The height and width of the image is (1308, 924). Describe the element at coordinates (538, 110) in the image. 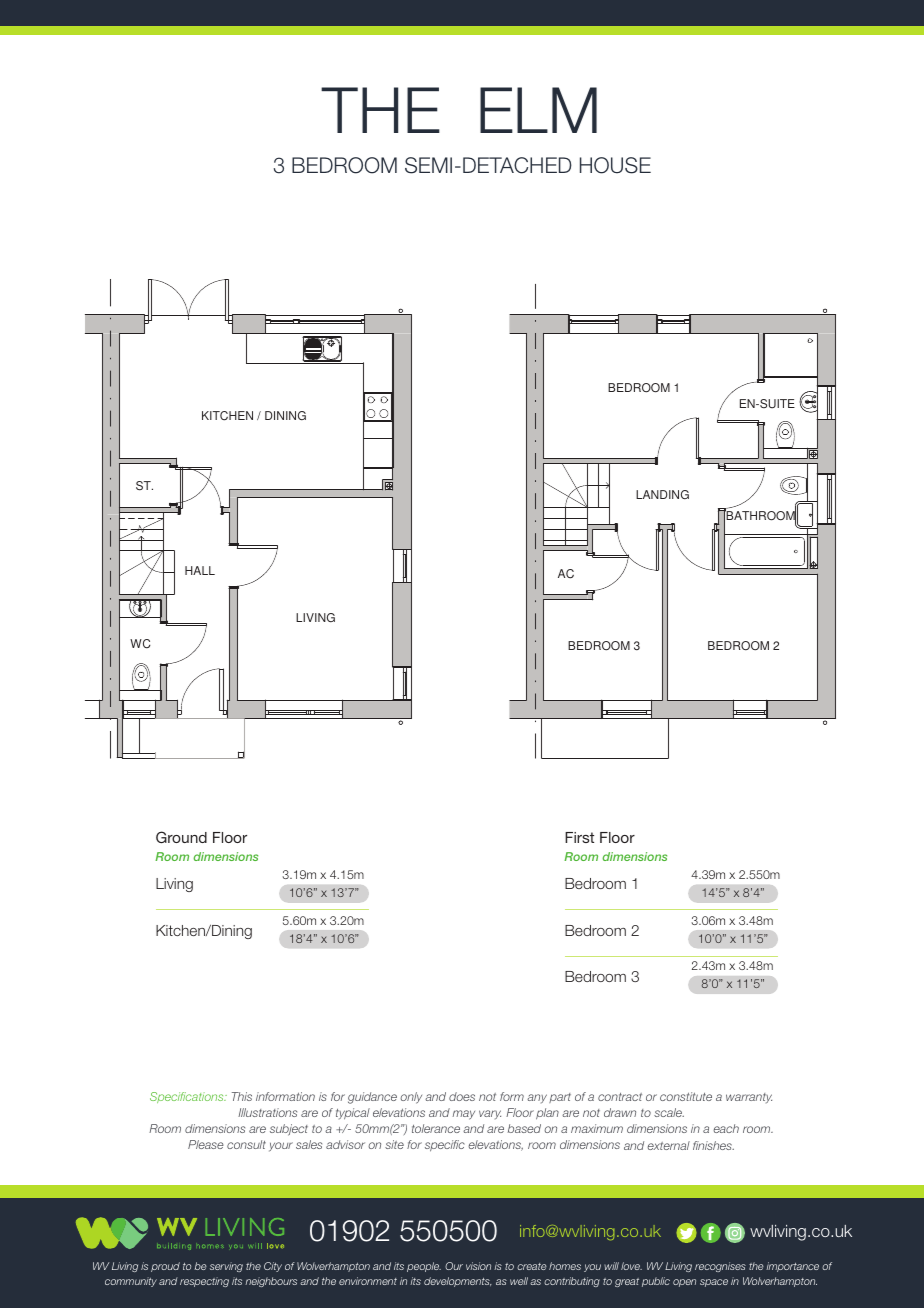

I see `ELM` at that location.
